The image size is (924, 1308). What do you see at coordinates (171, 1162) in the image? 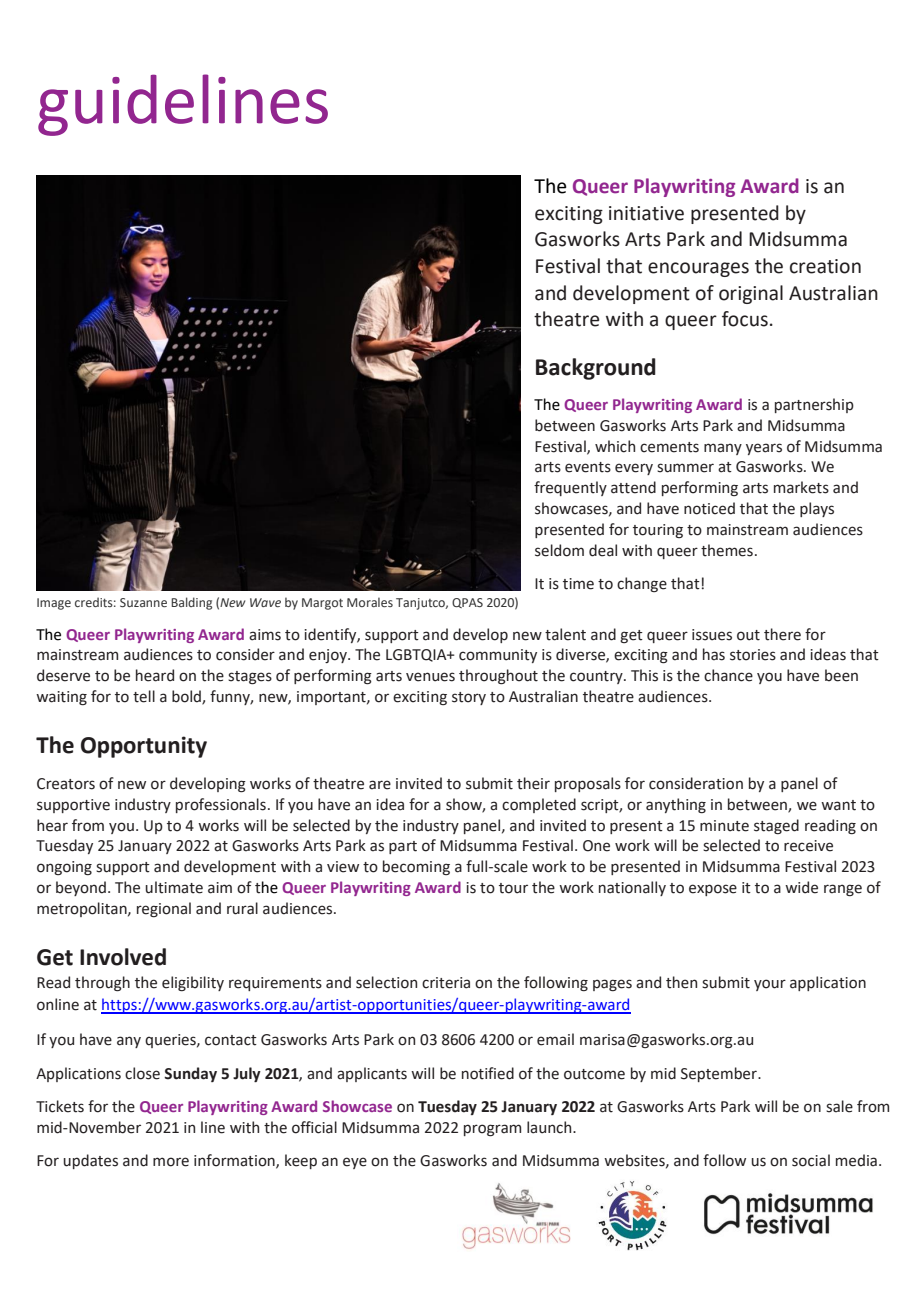
I see `more` at bounding box center [171, 1162].
